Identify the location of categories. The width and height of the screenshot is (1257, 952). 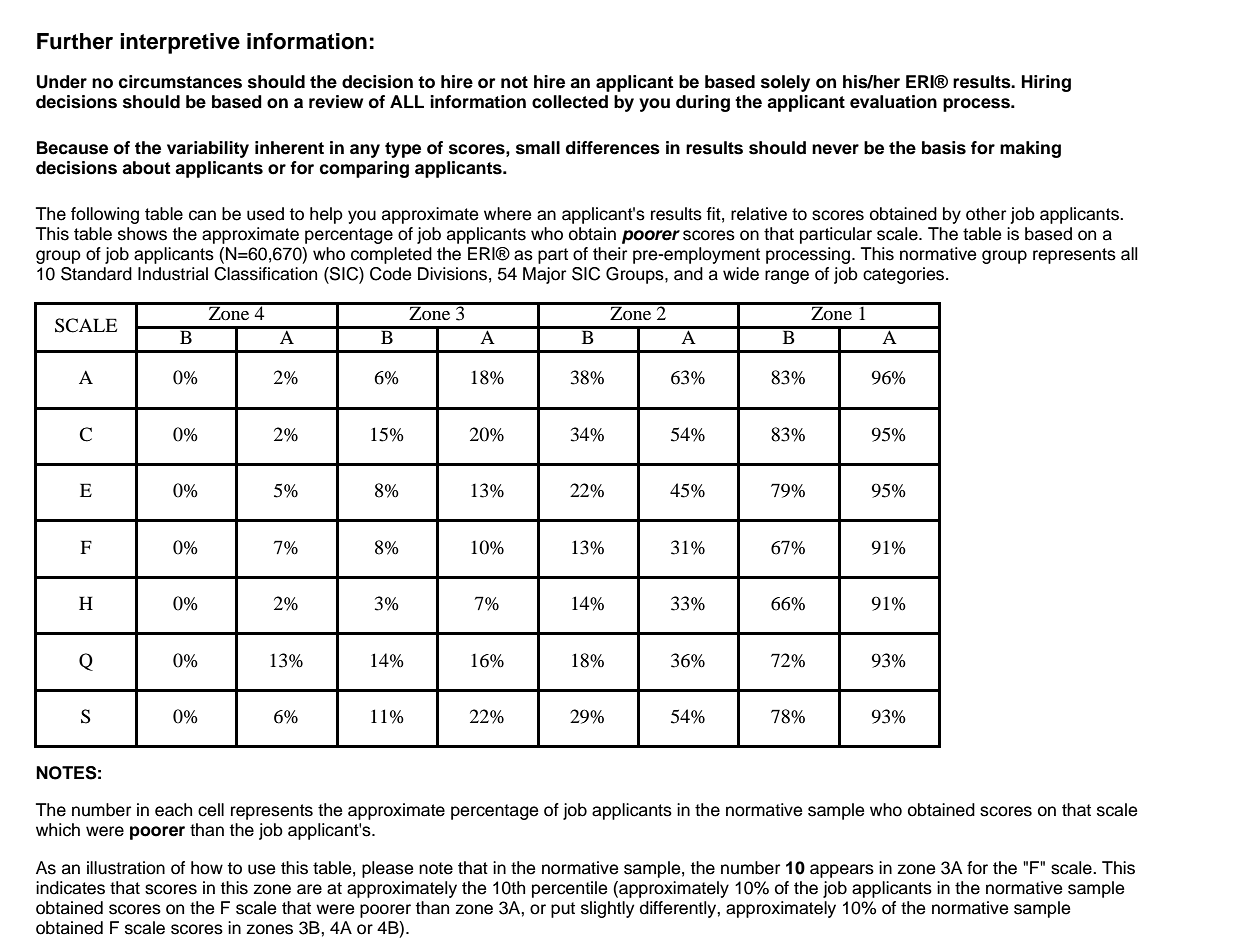
(905, 275).
